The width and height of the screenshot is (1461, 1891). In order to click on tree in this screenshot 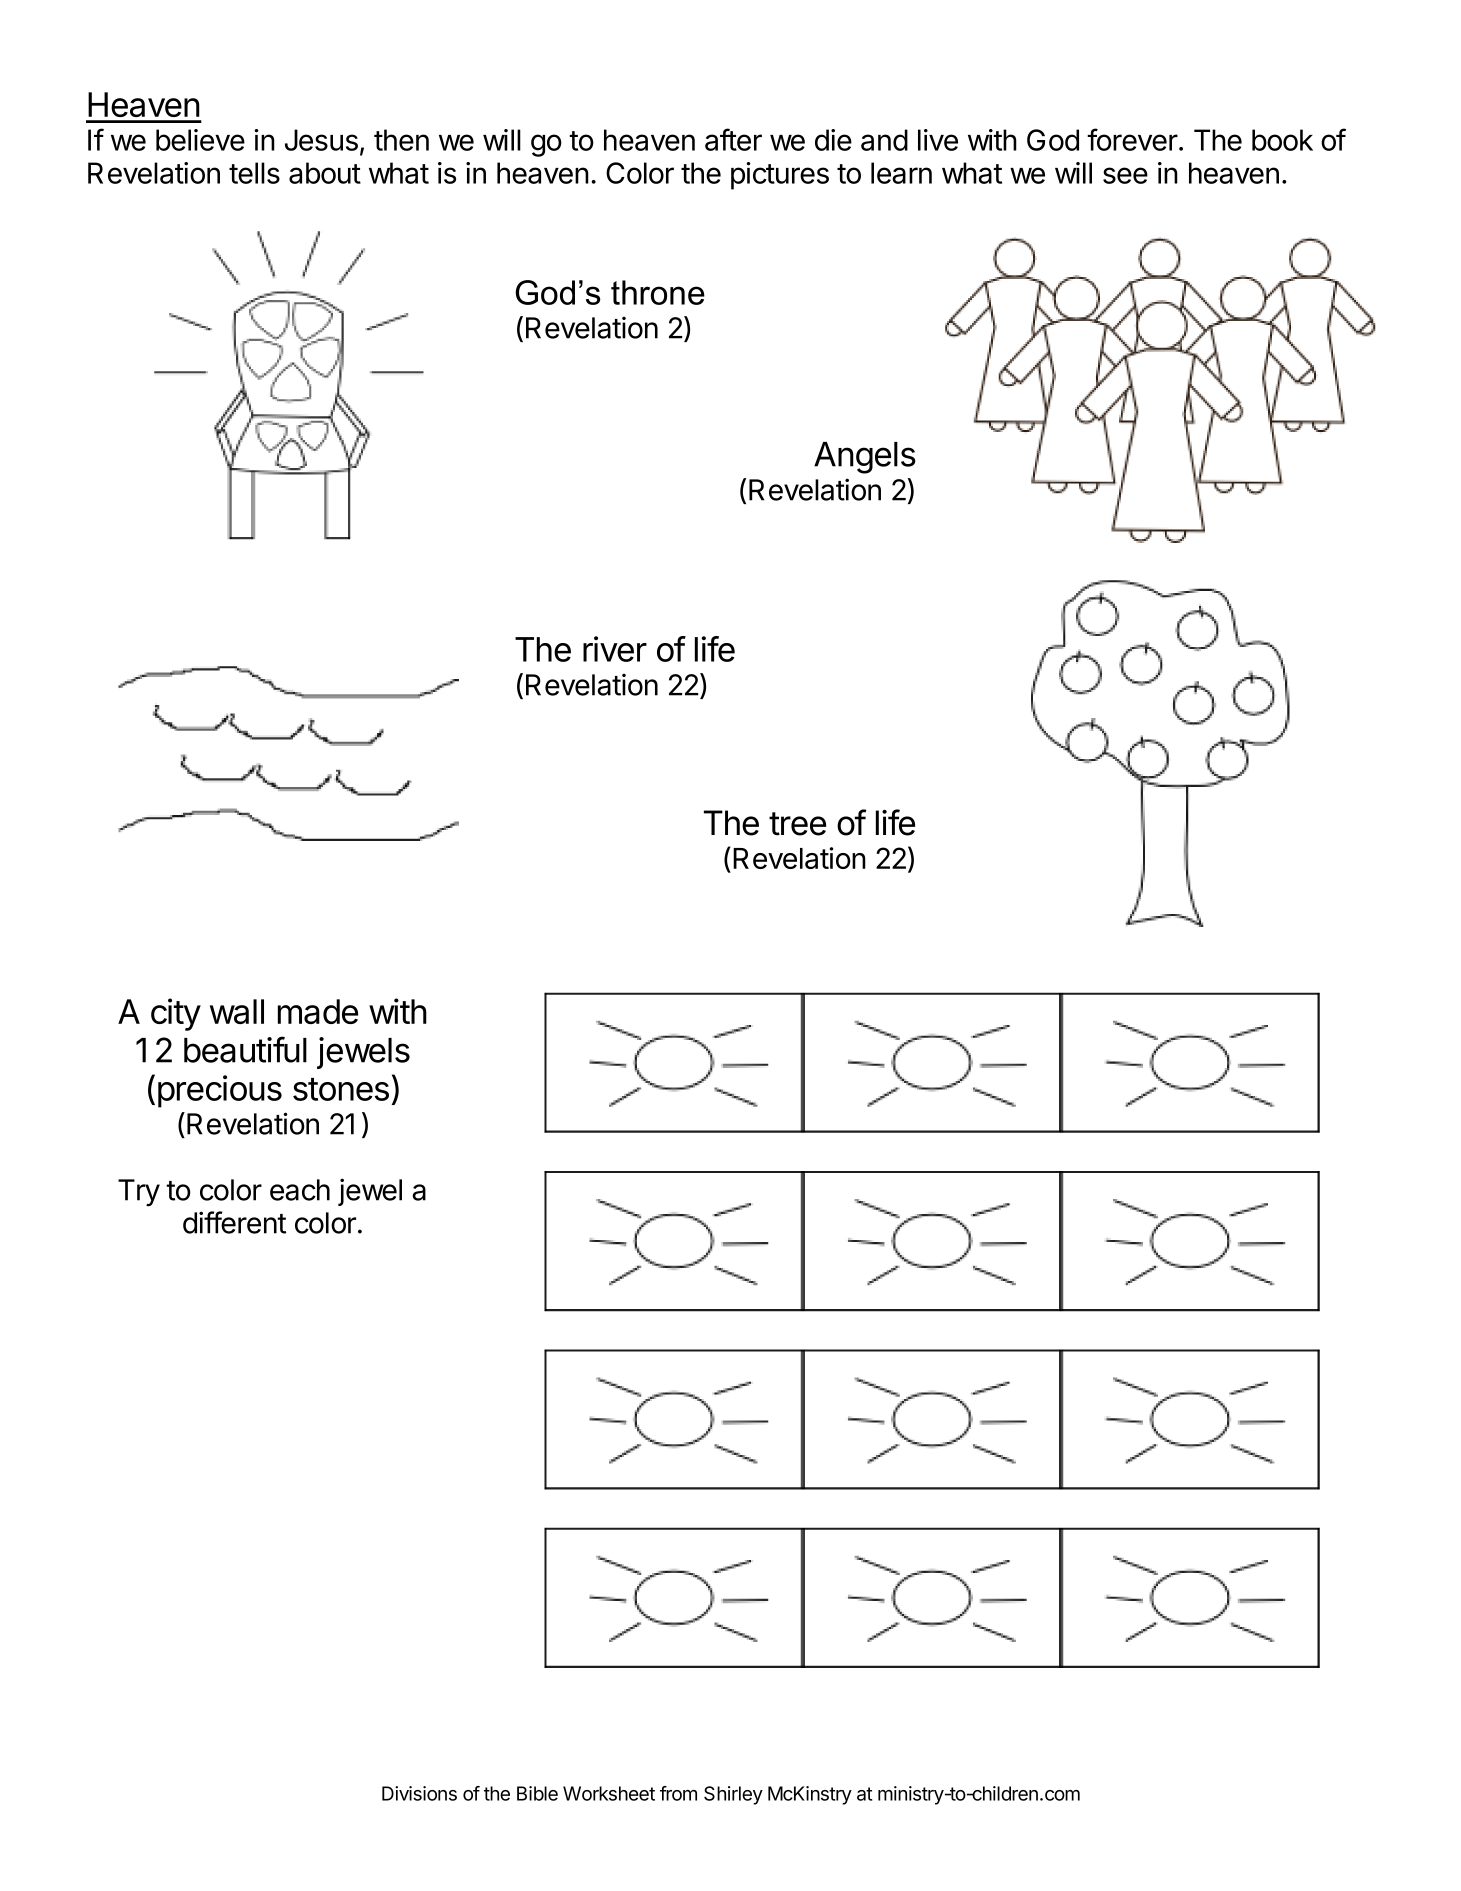, I will do `click(797, 824)`.
